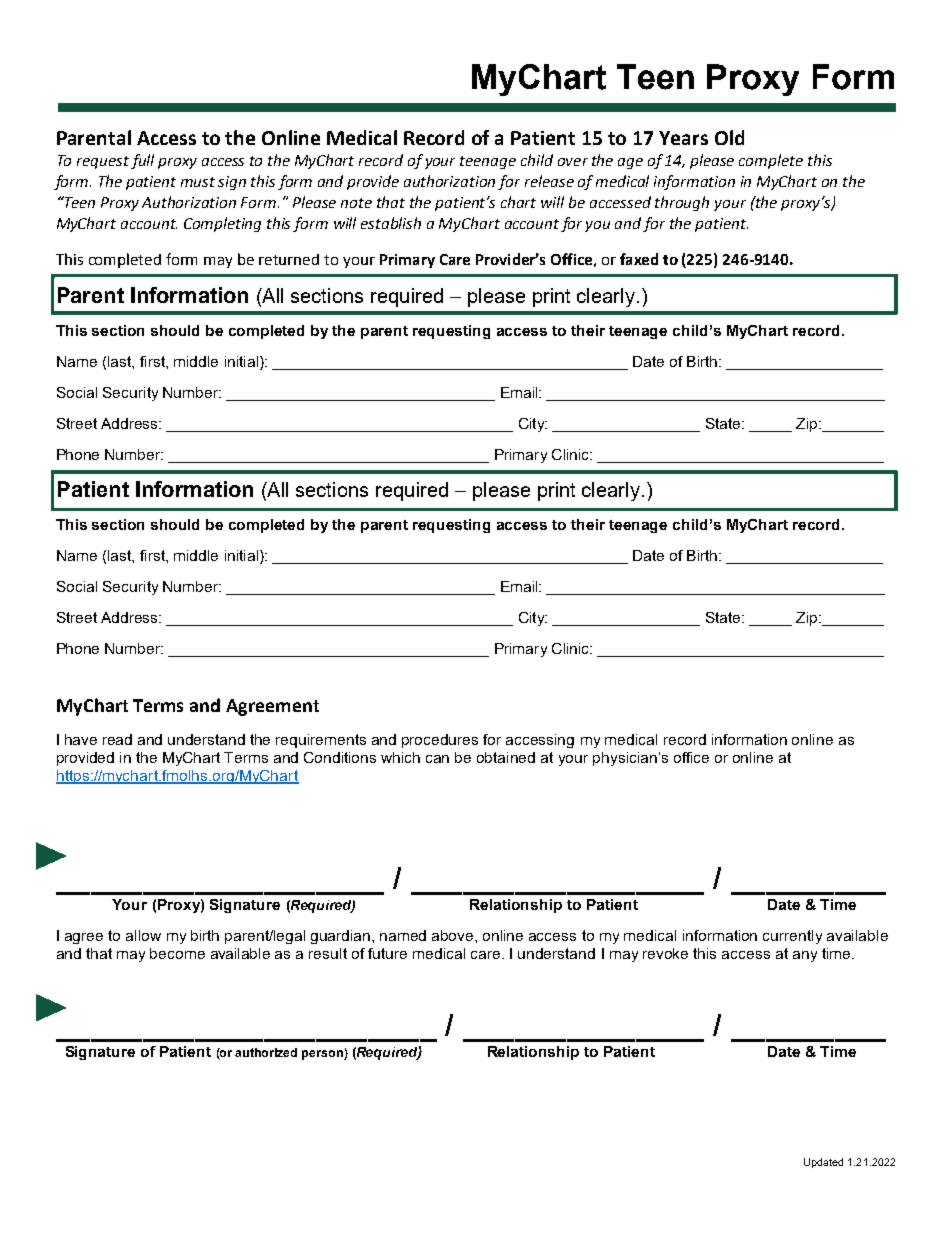 This screenshot has height=1233, width=952. What do you see at coordinates (142, 161) in the screenshot?
I see `full` at bounding box center [142, 161].
